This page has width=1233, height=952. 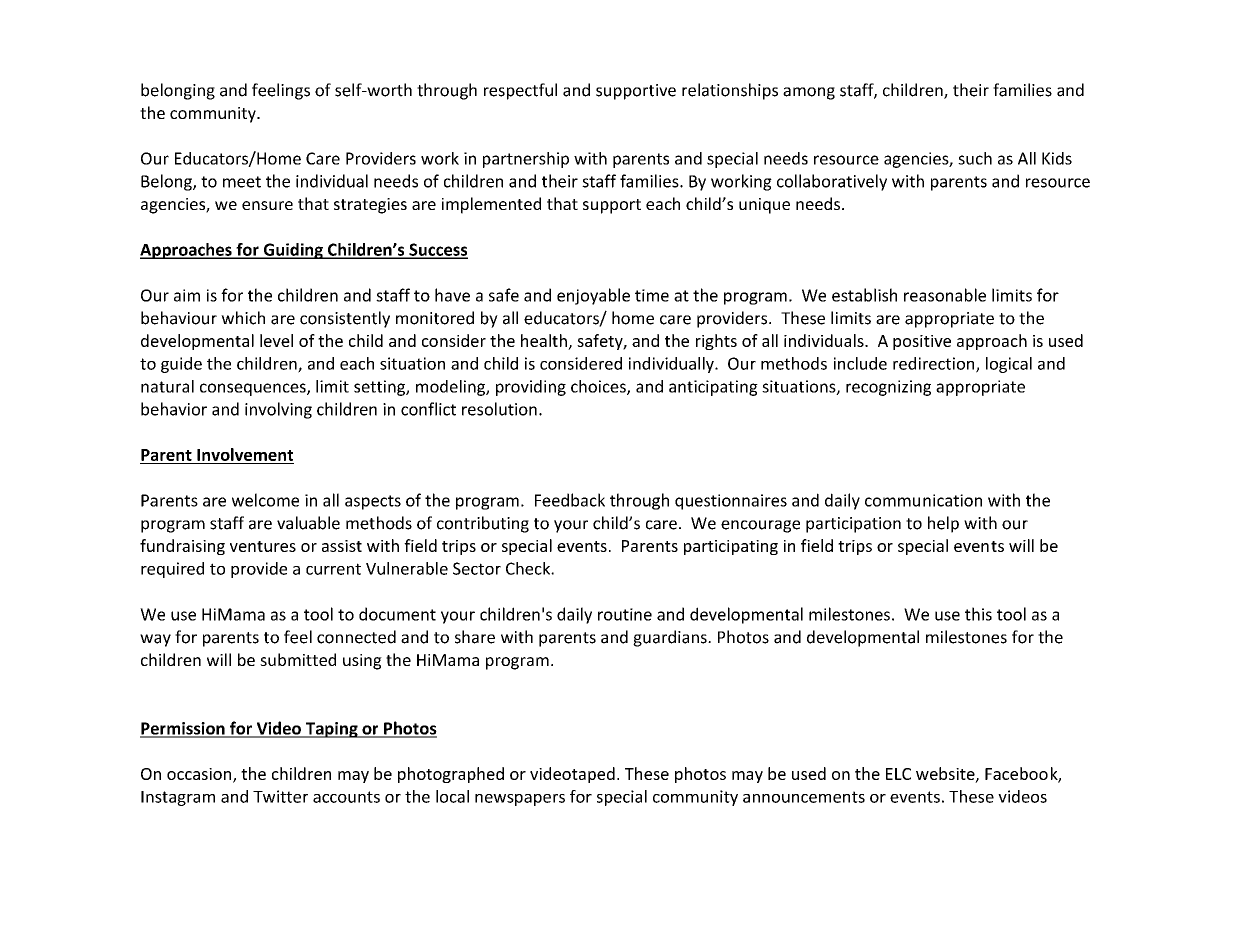 I want to click on Twitter, so click(x=280, y=796).
